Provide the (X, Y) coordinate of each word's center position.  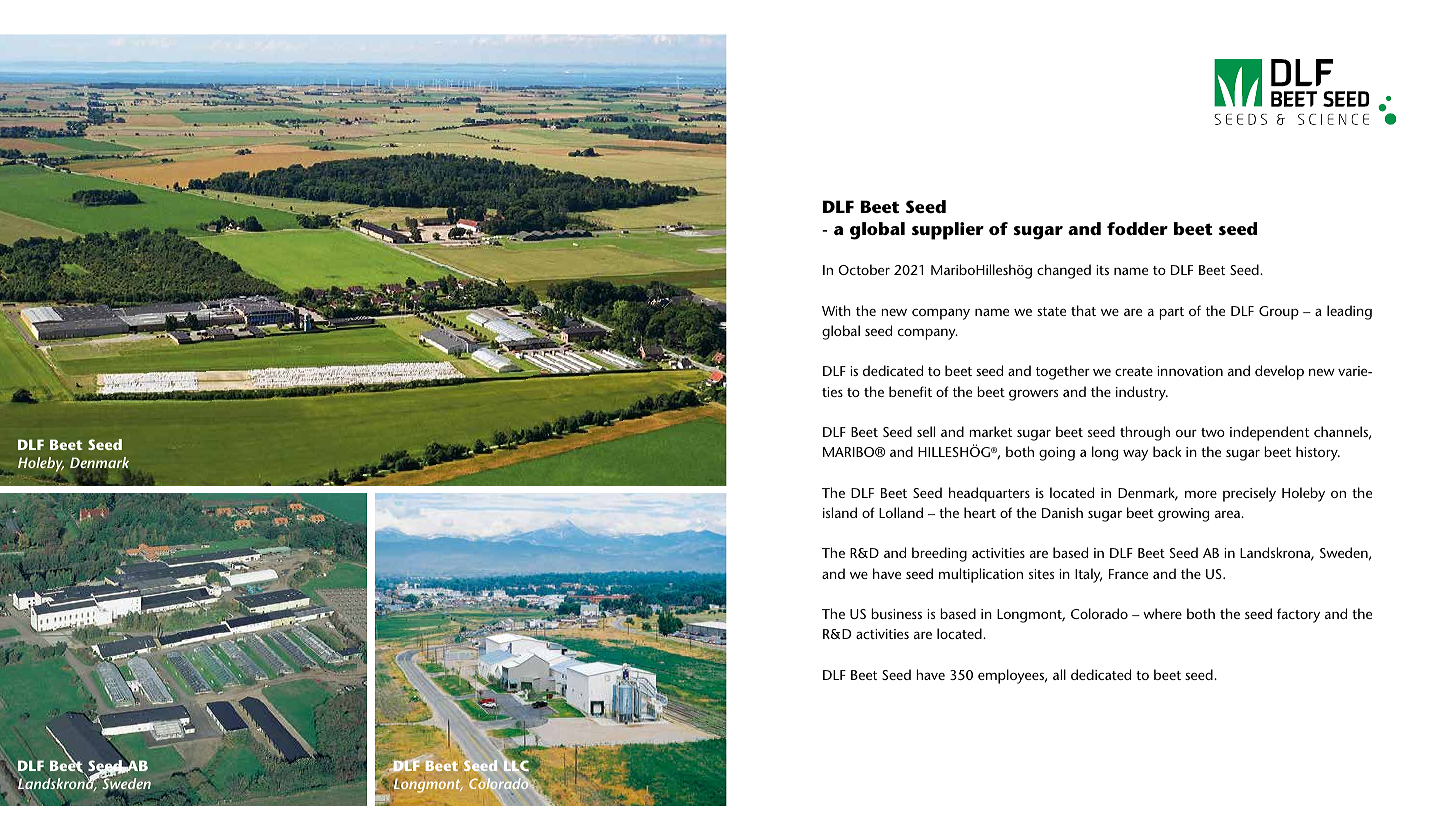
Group (1279, 313)
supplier (948, 231)
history (1318, 453)
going (1057, 454)
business (896, 613)
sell (926, 431)
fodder (1137, 228)
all (1059, 674)
